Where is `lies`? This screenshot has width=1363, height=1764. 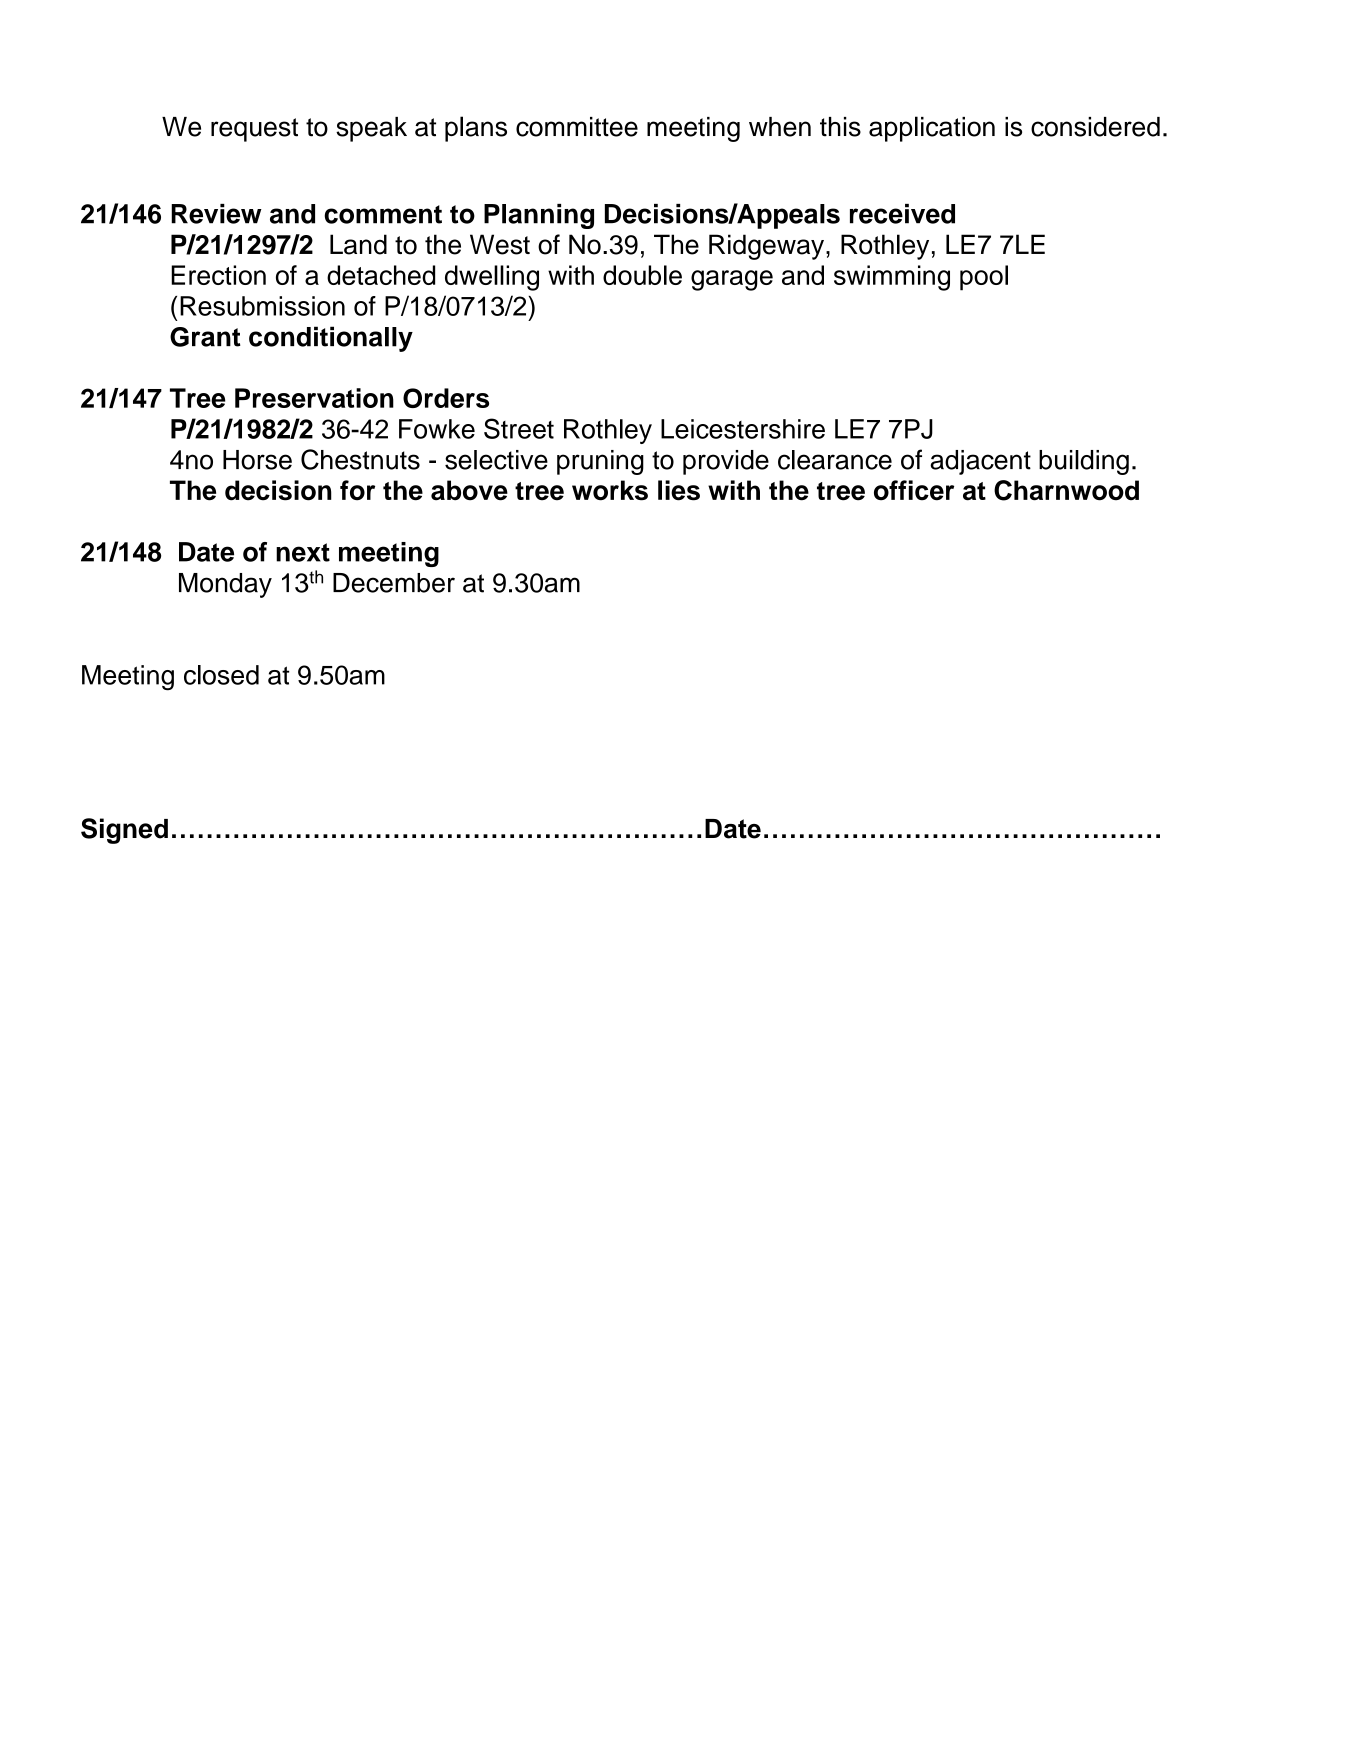 lies is located at coordinates (679, 490).
